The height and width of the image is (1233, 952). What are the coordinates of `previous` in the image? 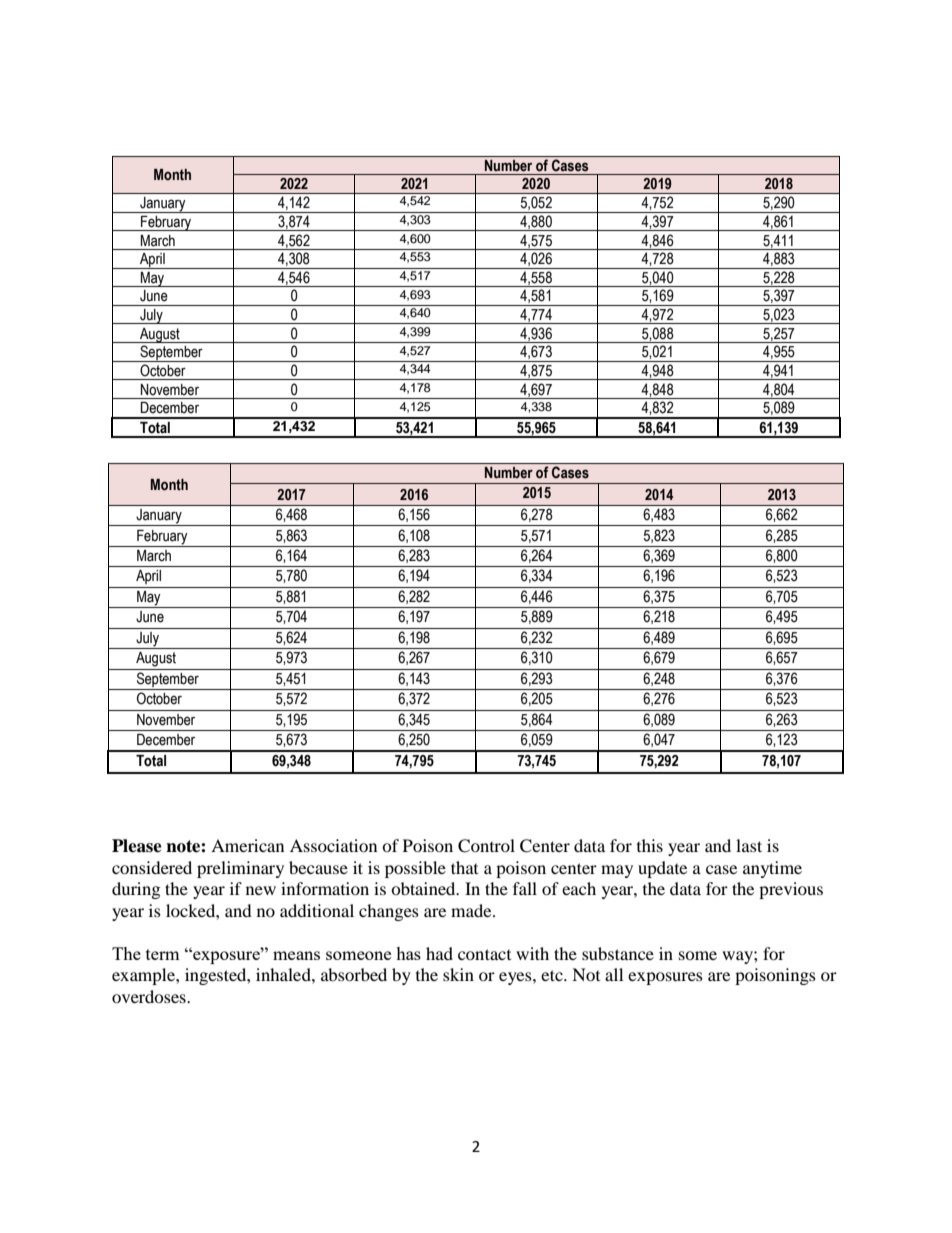 It's located at (791, 890).
